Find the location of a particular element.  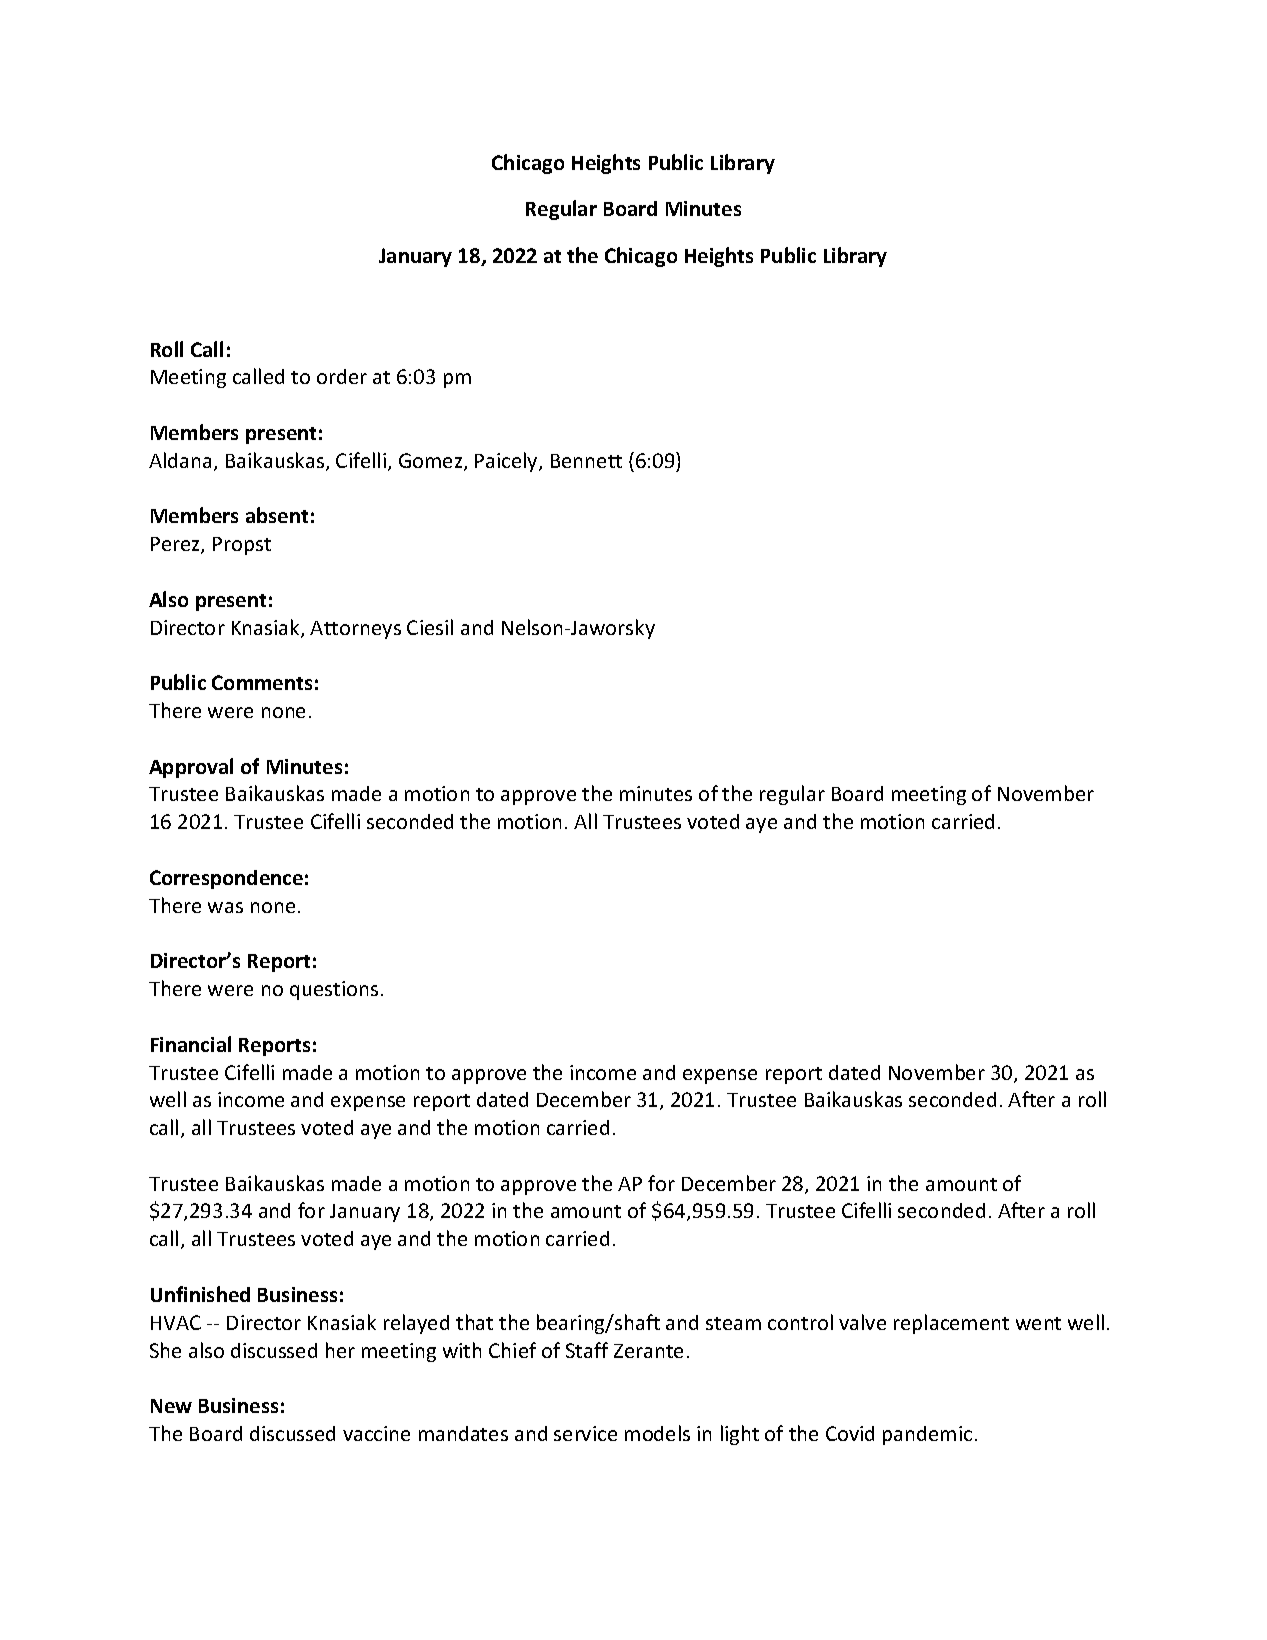

absent is located at coordinates (277, 515).
